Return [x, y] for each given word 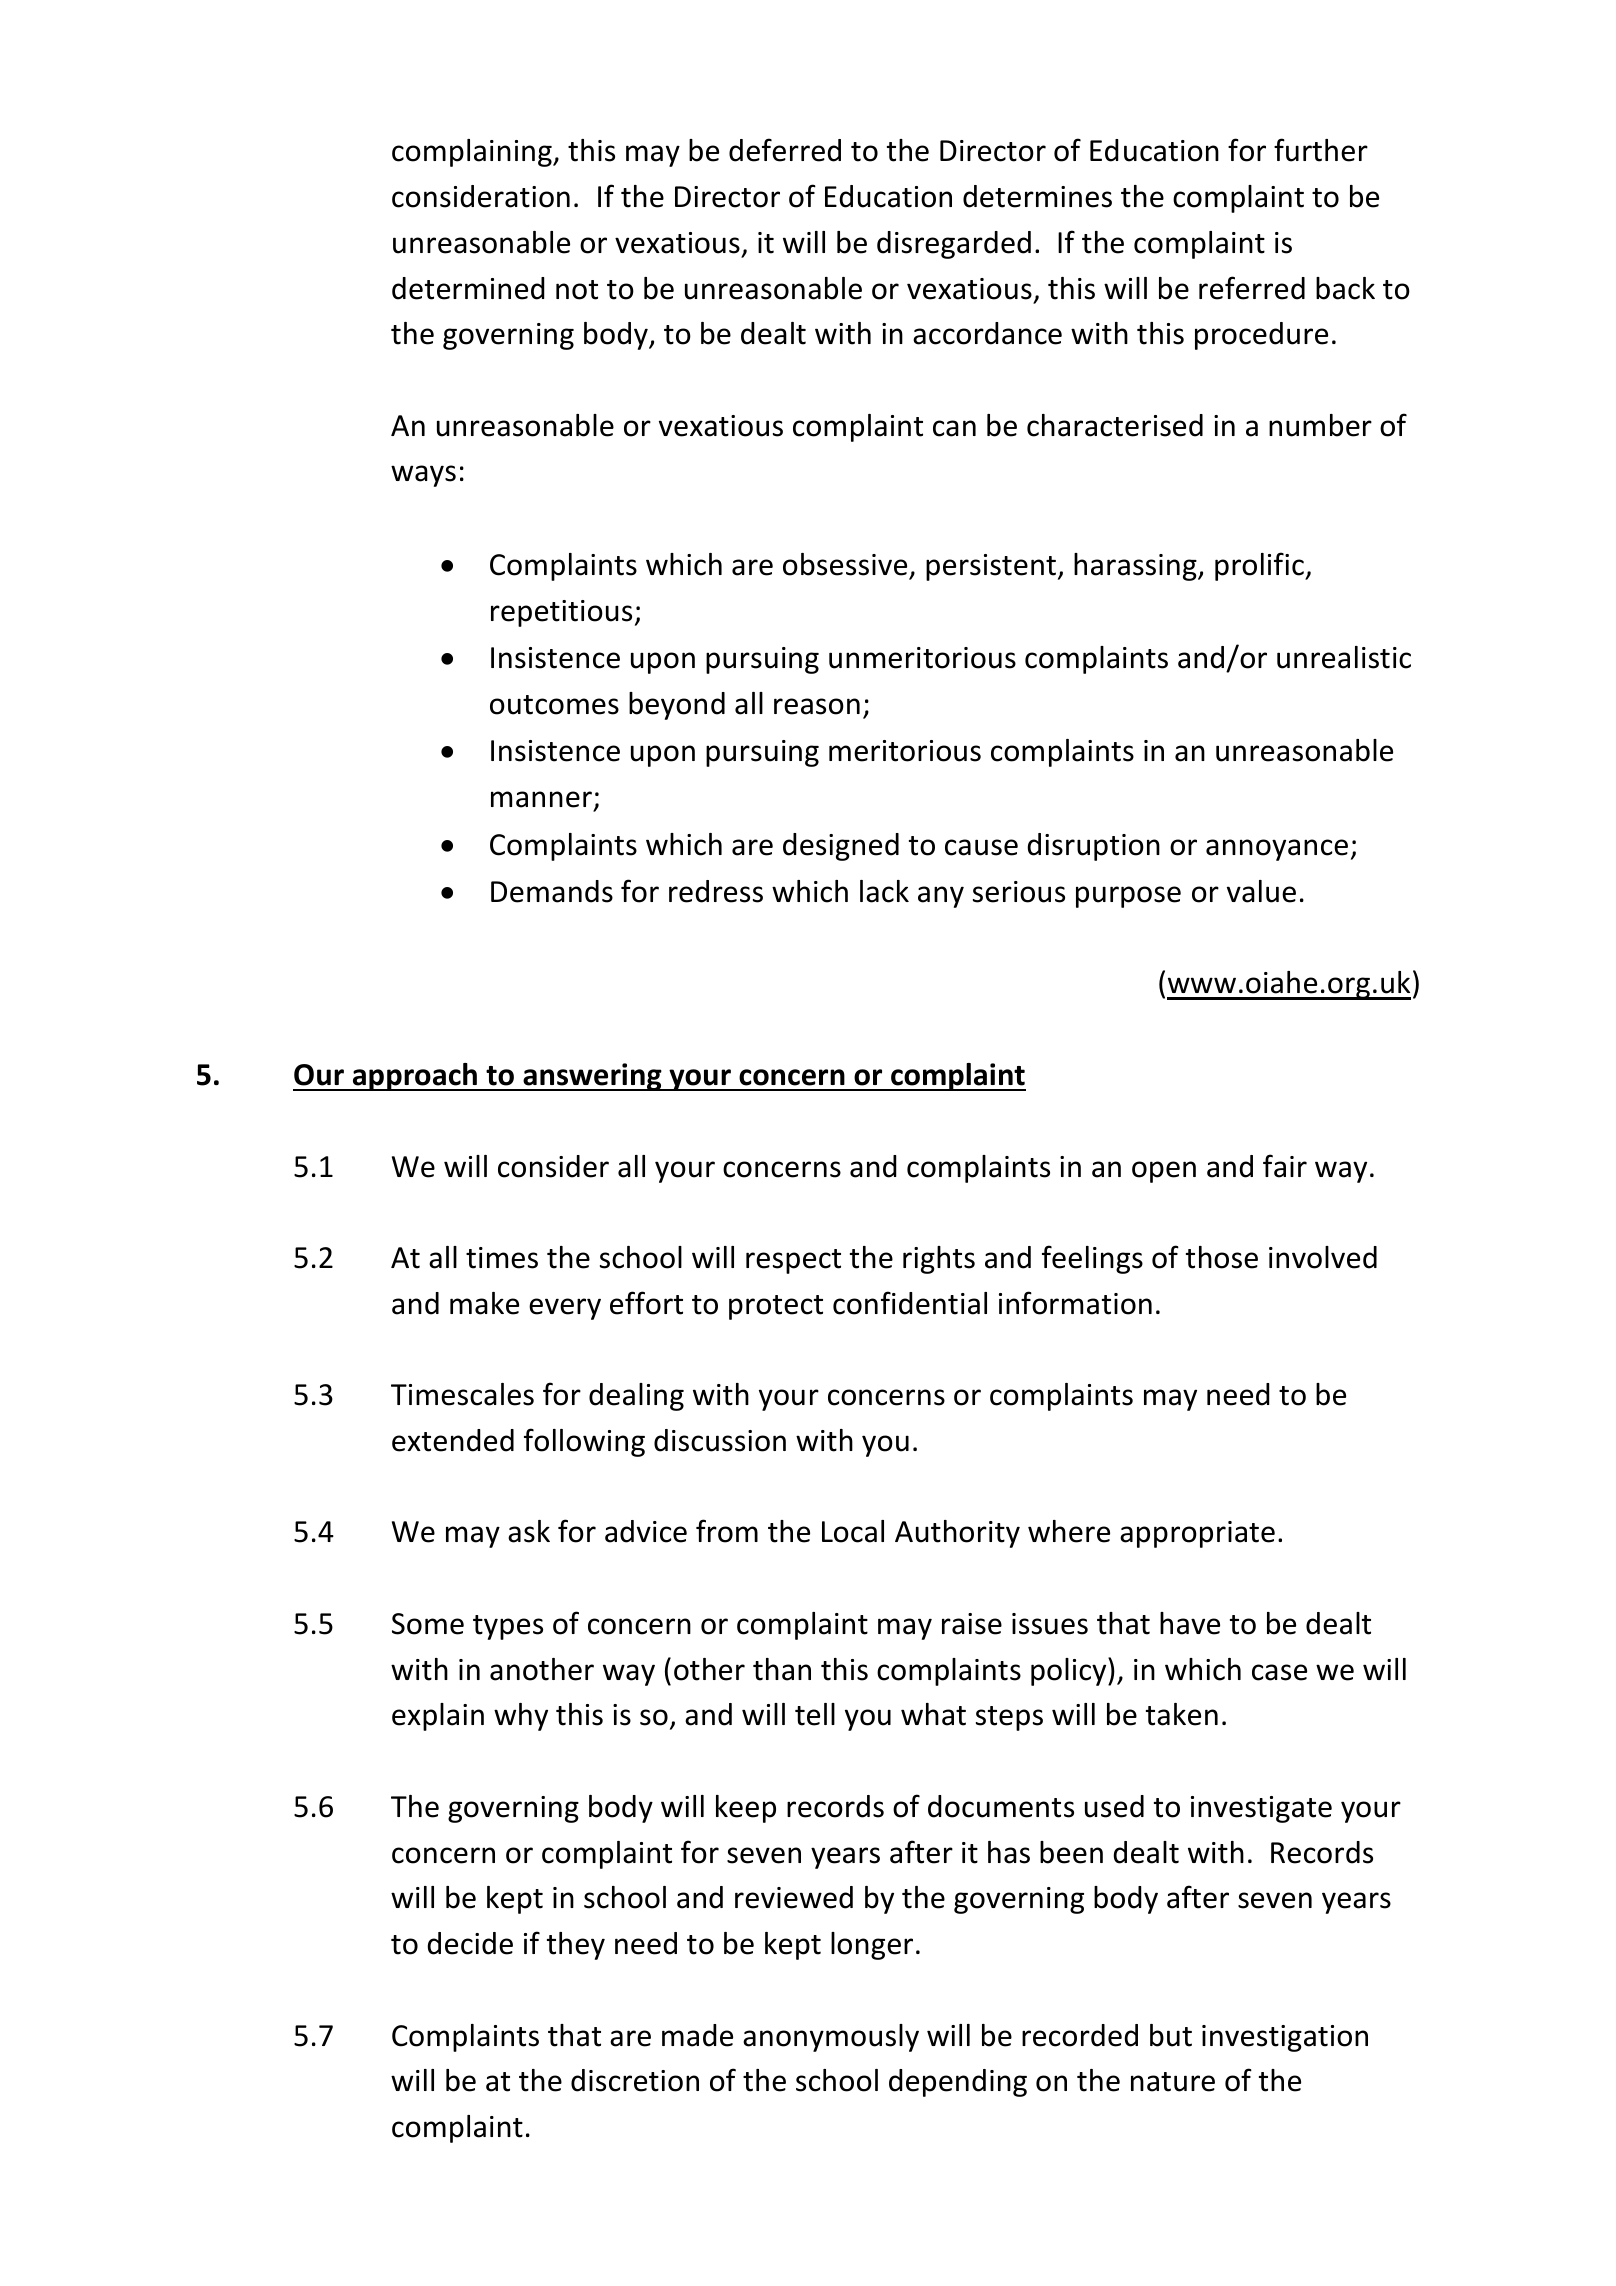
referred [1252, 288]
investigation [1285, 2038]
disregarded [954, 245]
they [576, 1946]
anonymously [831, 2038]
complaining [473, 153]
